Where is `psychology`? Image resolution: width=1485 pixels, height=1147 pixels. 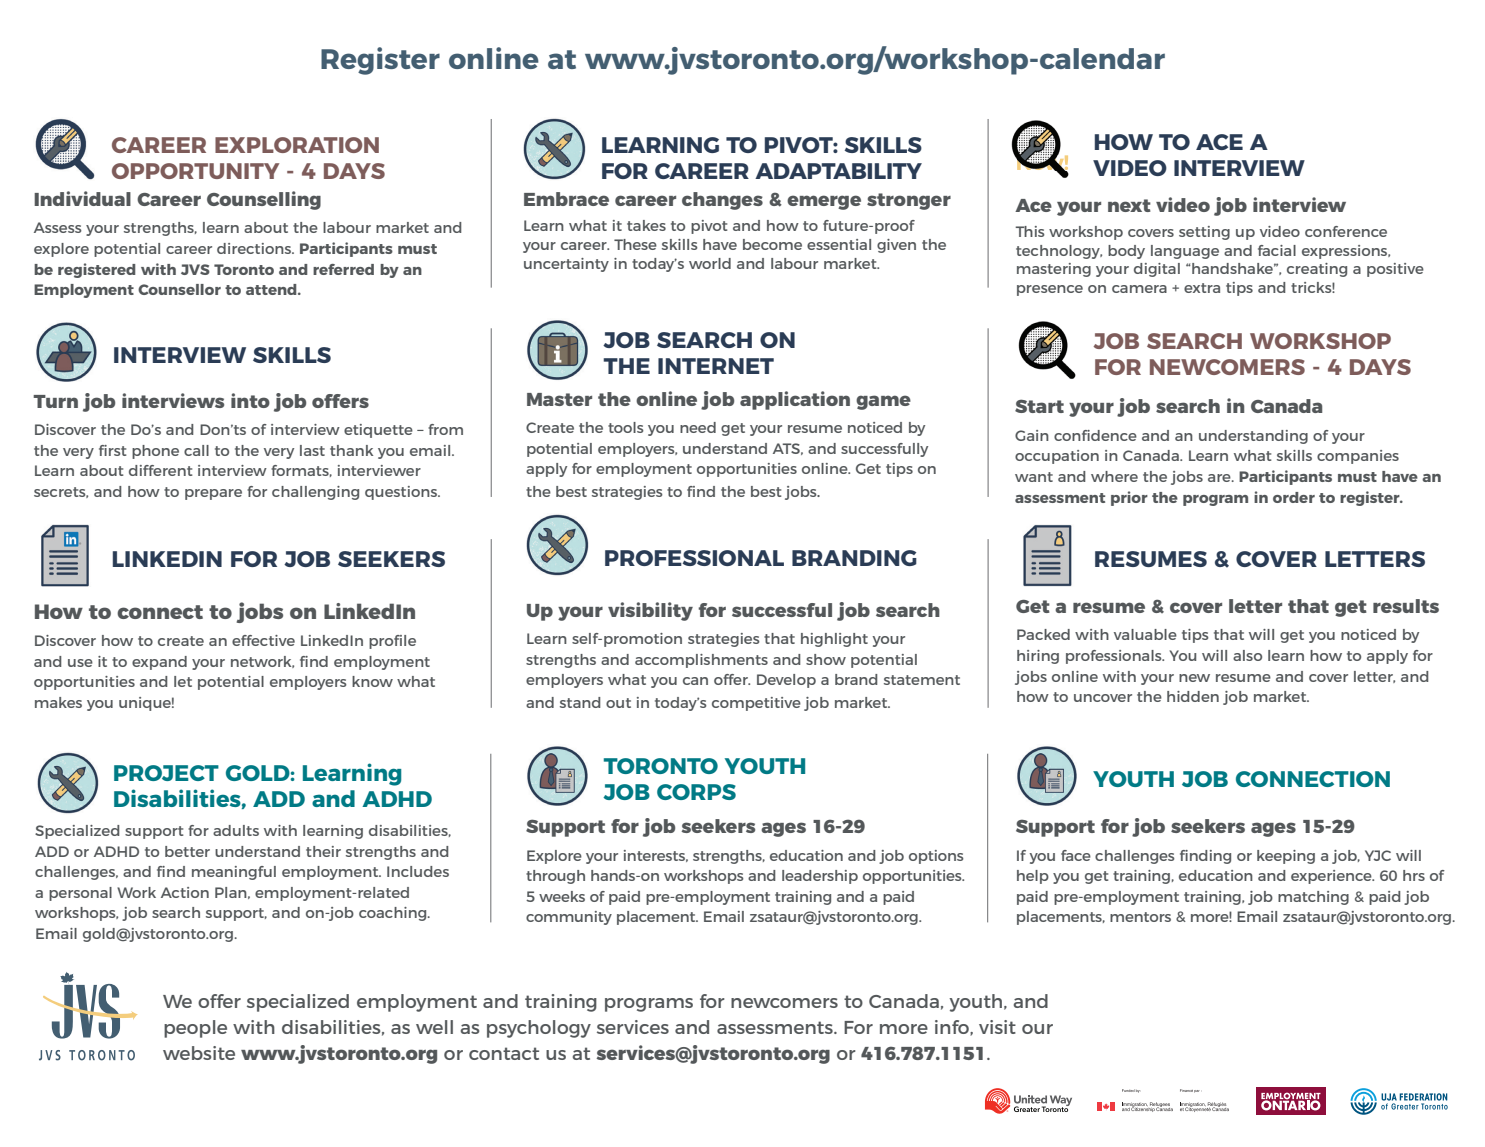
psychology is located at coordinates (539, 1029).
